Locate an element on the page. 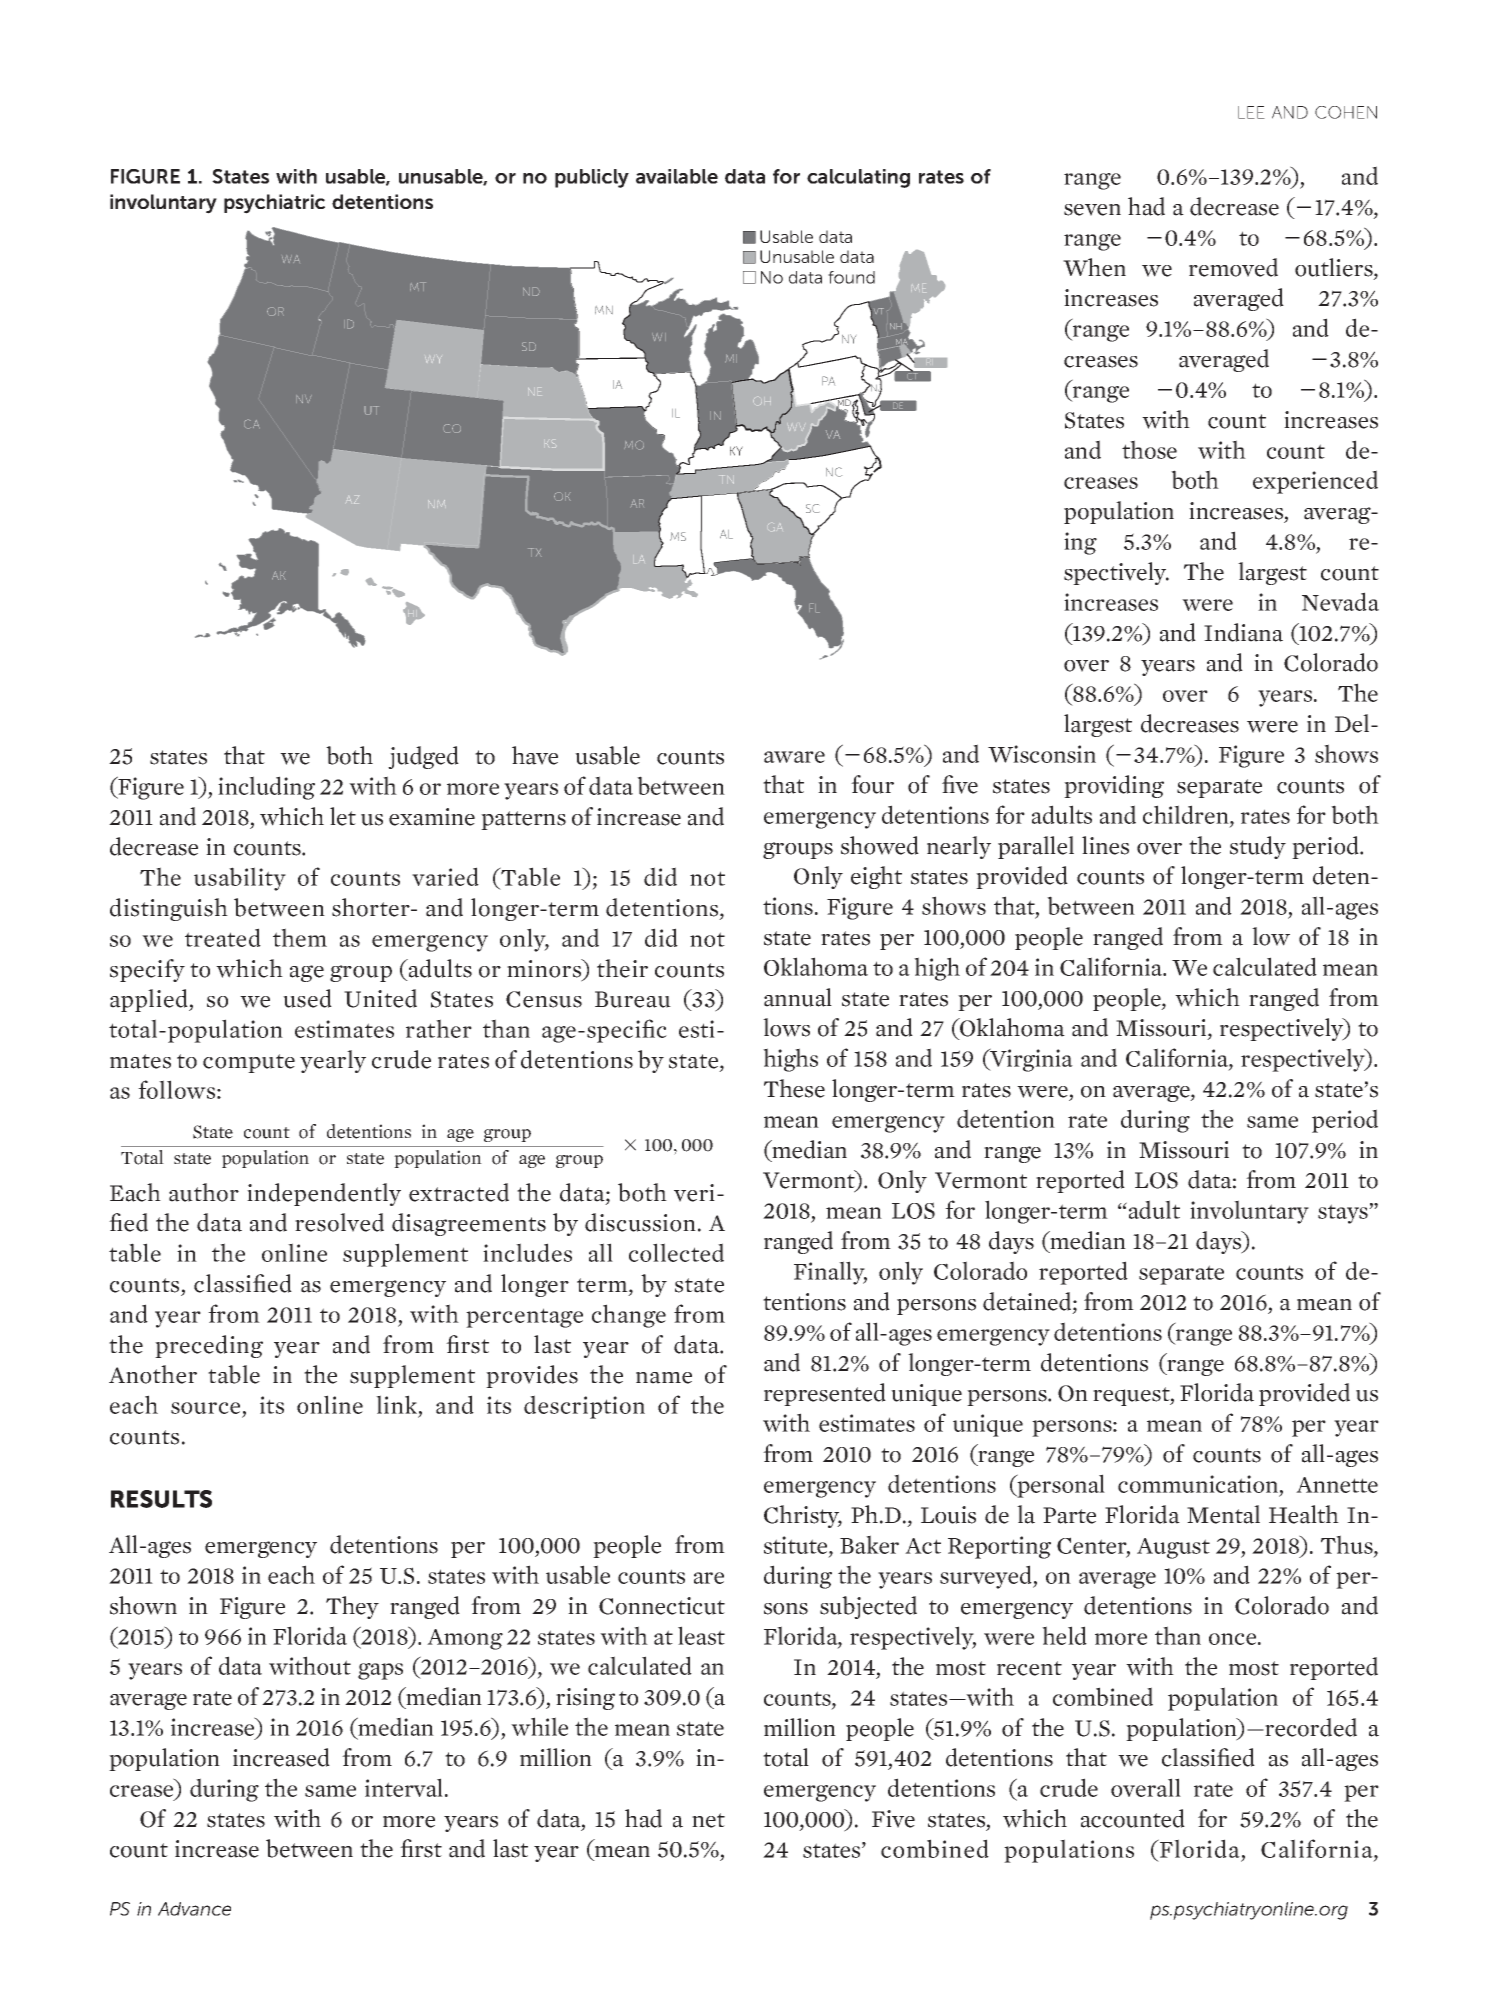 Image resolution: width=1488 pixels, height=1992 pixels. LEE is located at coordinates (1251, 112).
